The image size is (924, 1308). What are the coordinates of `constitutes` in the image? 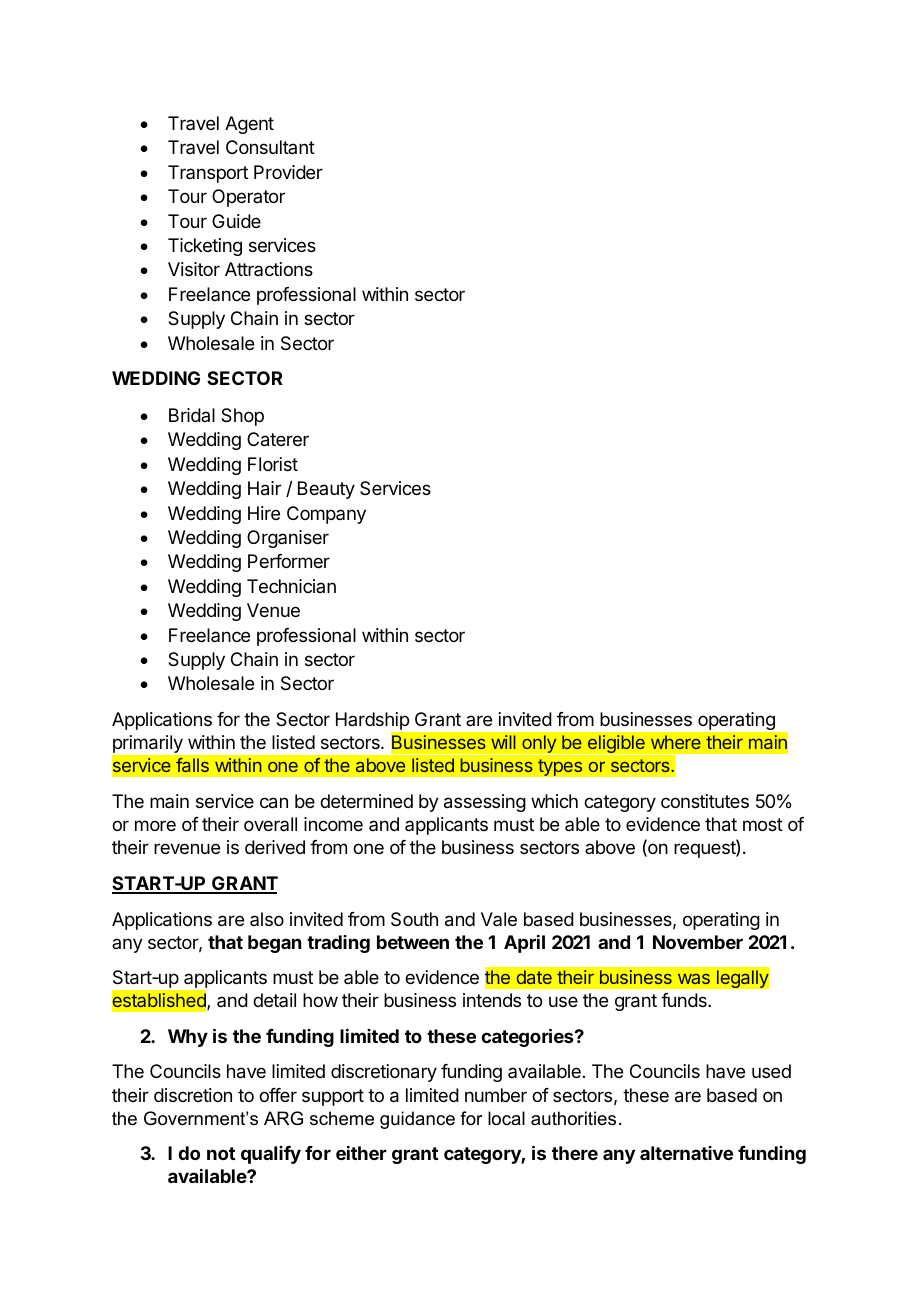 It's located at (705, 801).
